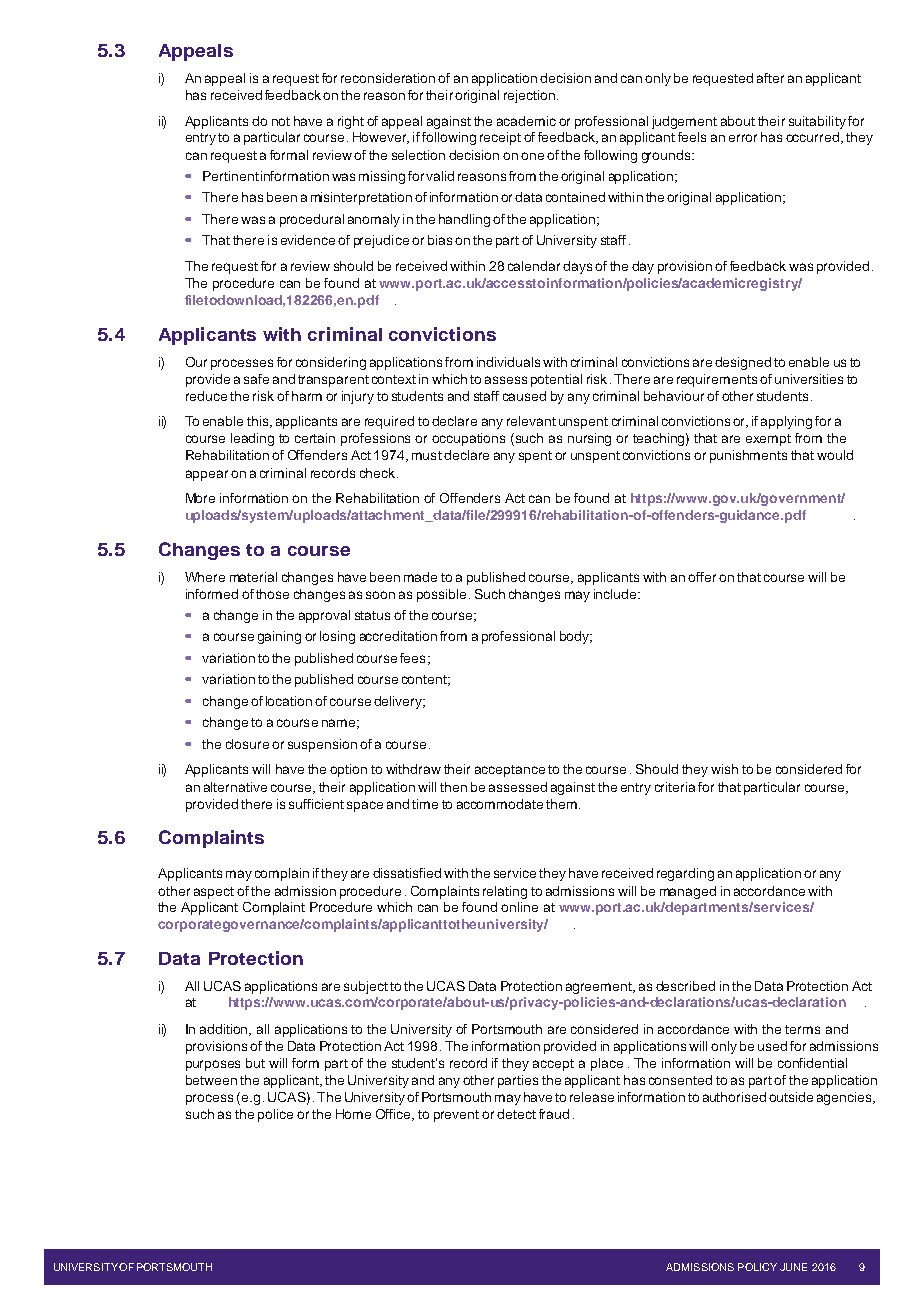 This image has height=1307, width=924. What do you see at coordinates (281, 121) in the image?
I see `not` at bounding box center [281, 121].
